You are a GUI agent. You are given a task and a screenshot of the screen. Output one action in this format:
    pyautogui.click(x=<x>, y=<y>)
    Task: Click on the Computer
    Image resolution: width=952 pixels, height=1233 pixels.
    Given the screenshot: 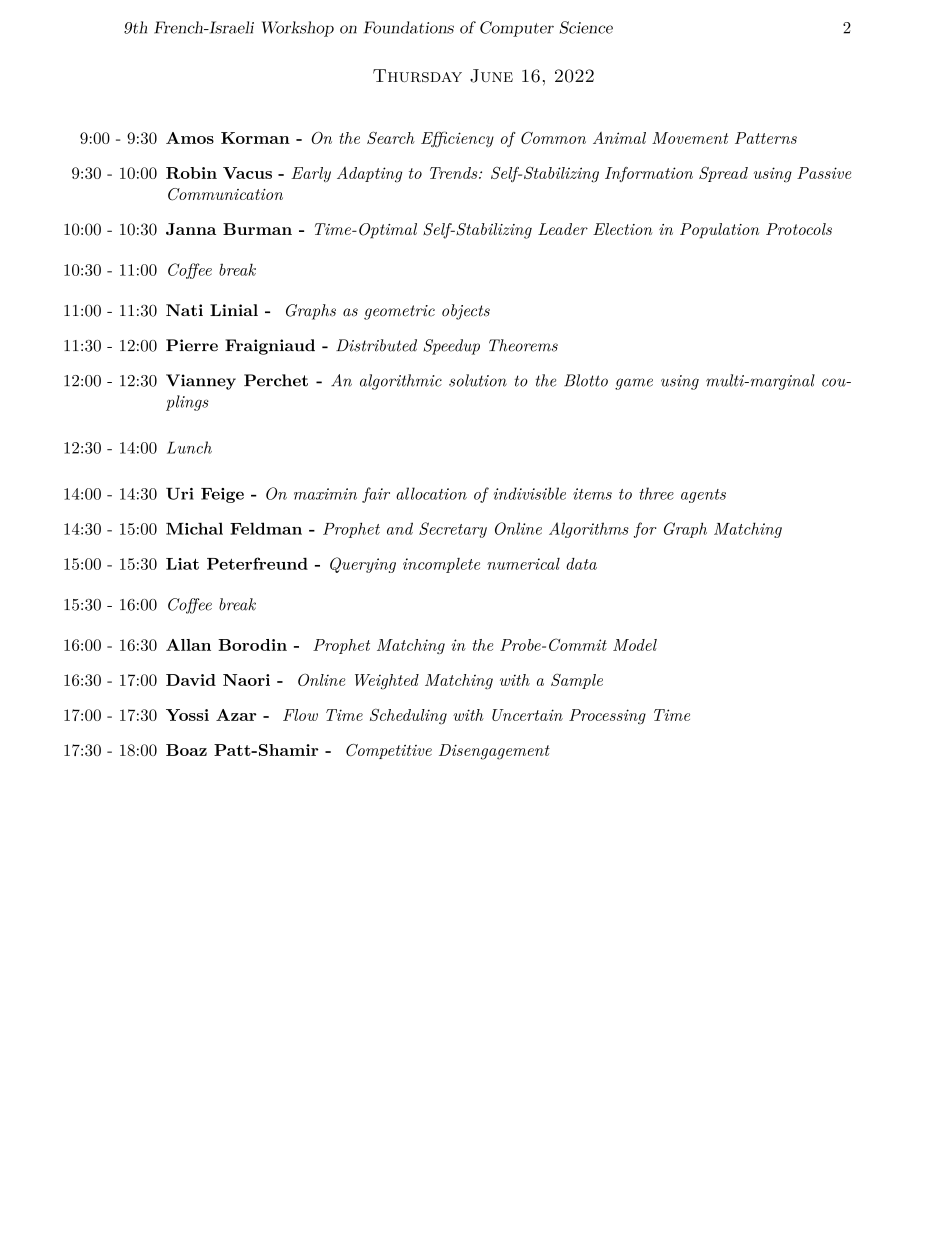 What is the action you would take?
    pyautogui.click(x=517, y=29)
